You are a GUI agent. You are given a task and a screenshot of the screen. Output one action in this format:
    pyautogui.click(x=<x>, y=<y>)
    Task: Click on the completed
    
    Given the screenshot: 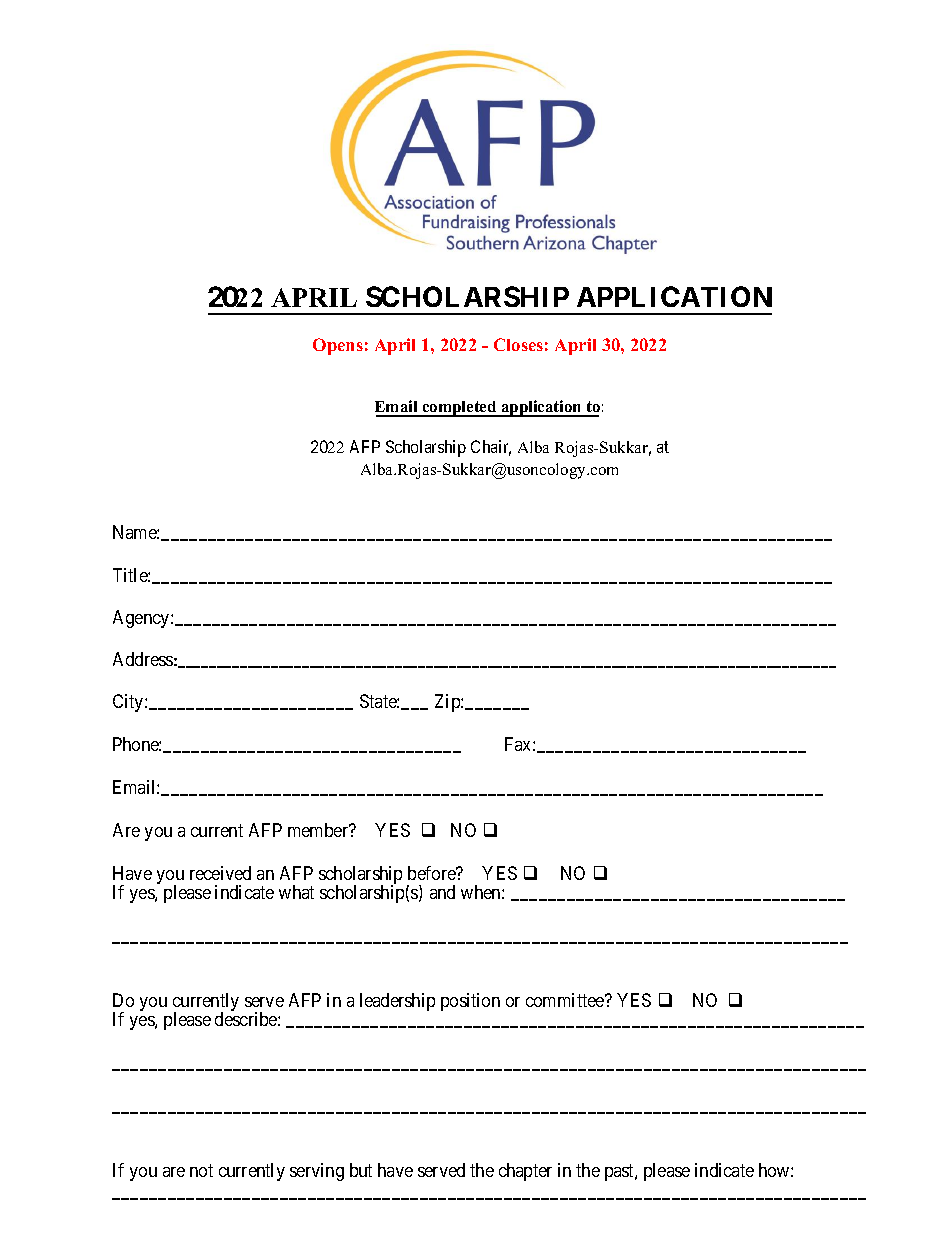 What is the action you would take?
    pyautogui.click(x=459, y=409)
